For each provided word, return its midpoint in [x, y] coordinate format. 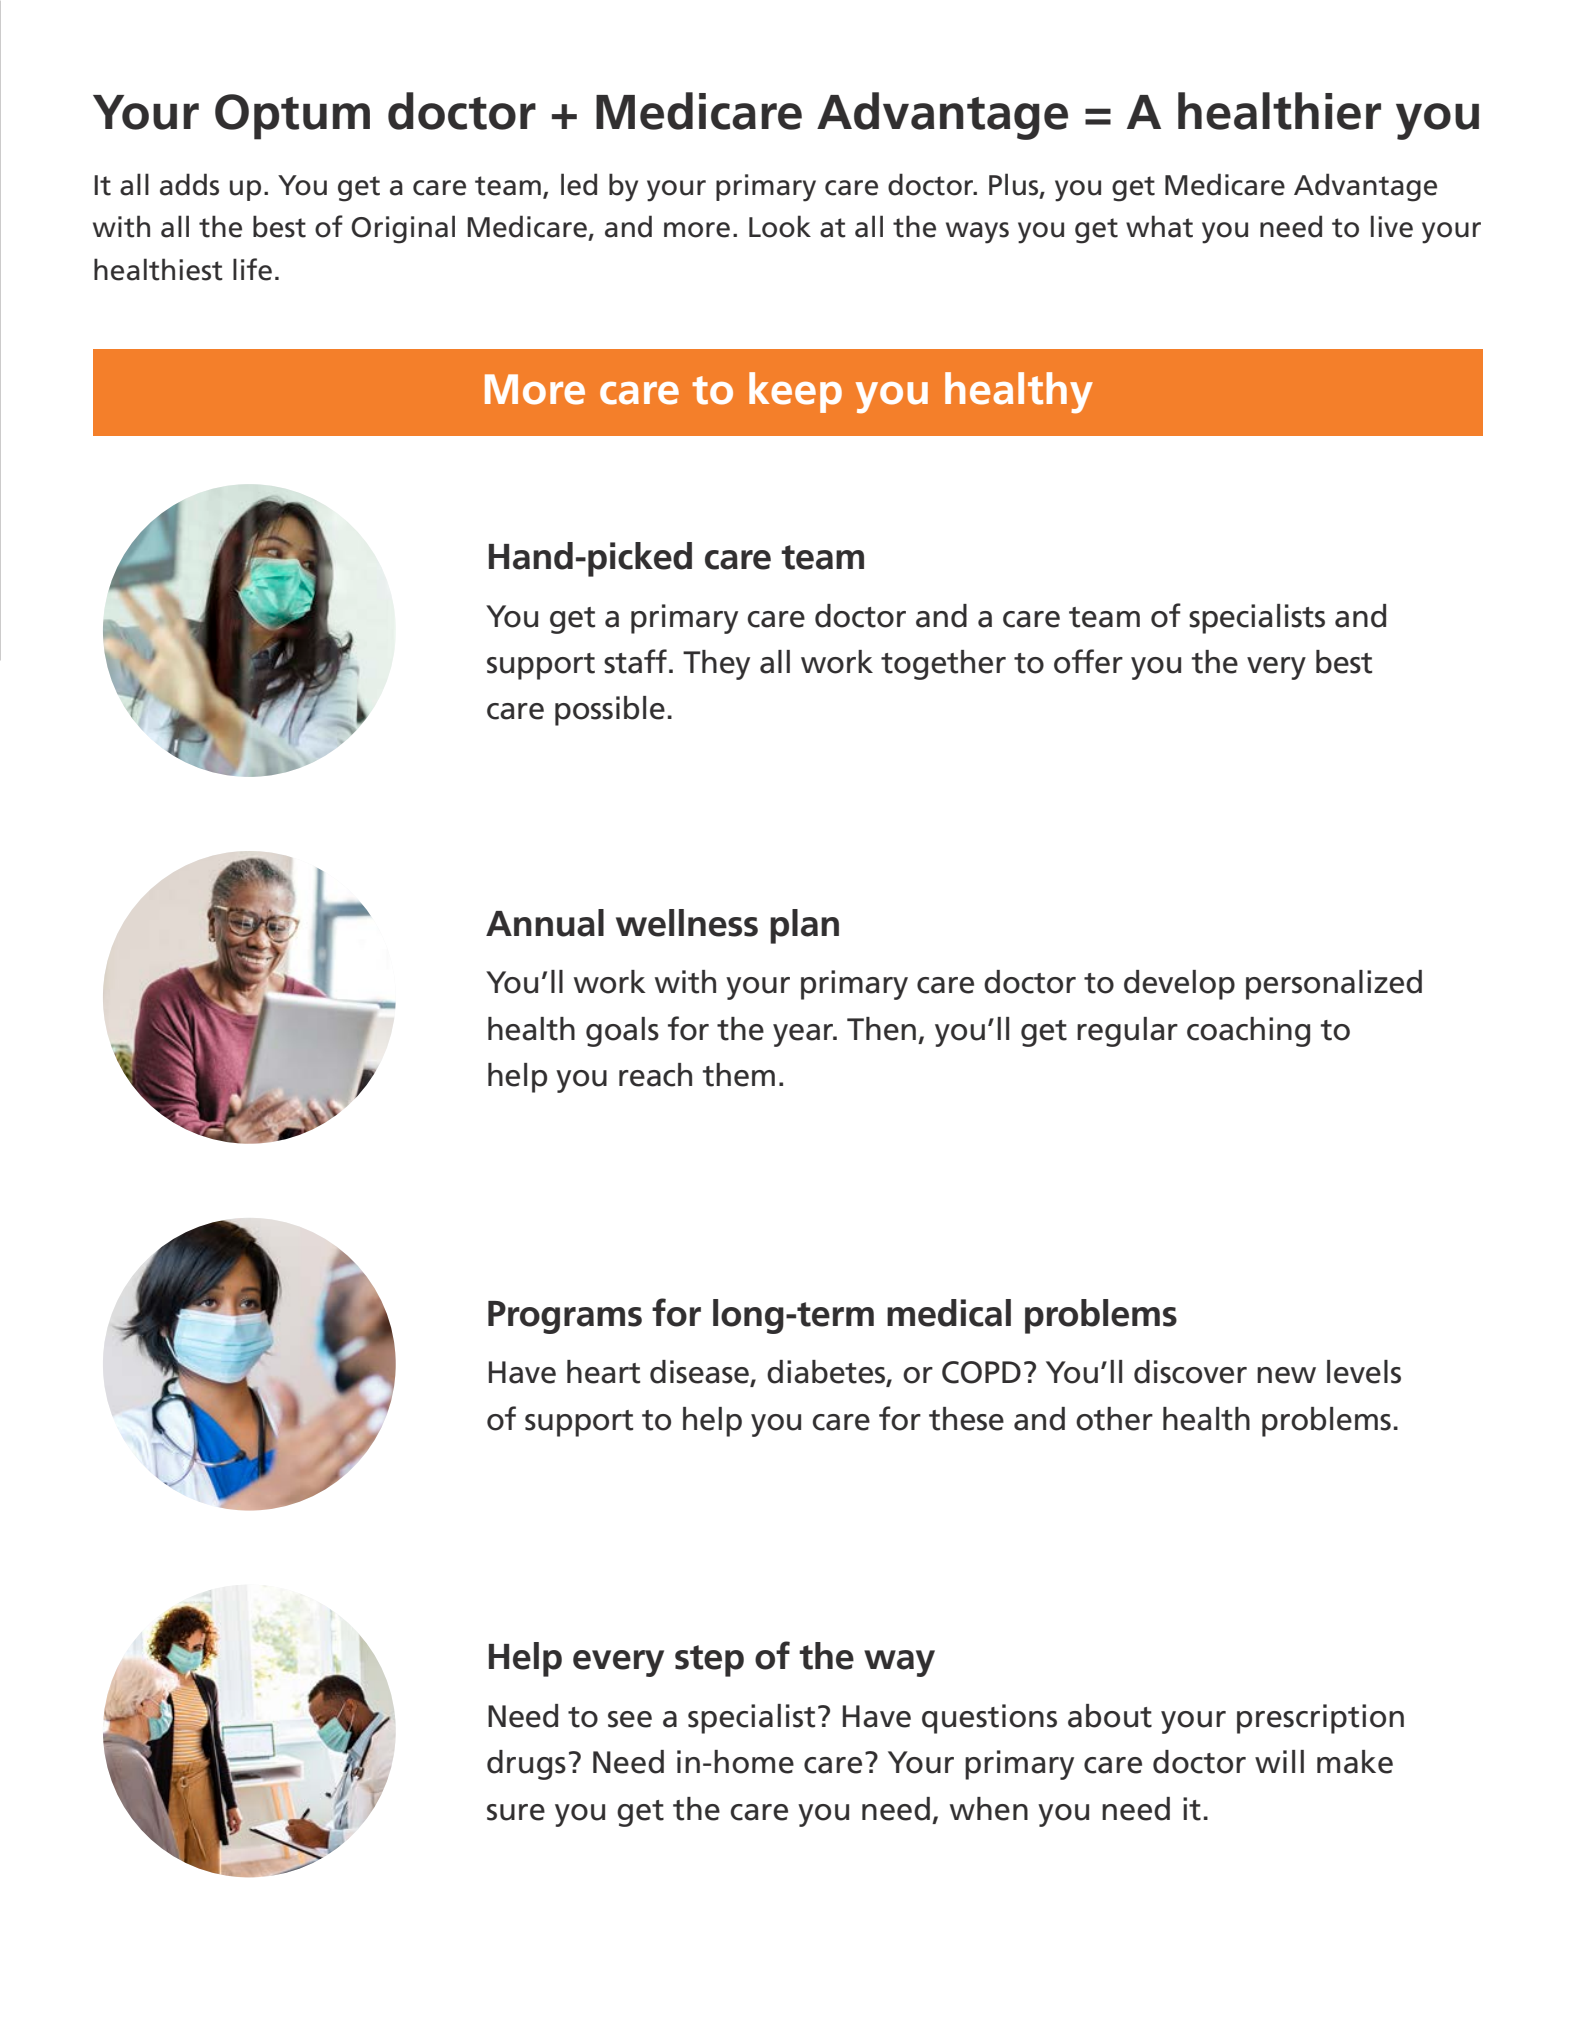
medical [949, 1313]
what [1159, 226]
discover [1190, 1372]
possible [610, 711]
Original [403, 229]
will [1279, 1761]
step [709, 1661]
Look [780, 226]
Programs [565, 1317]
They [716, 665]
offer [1088, 661]
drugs [526, 1765]
